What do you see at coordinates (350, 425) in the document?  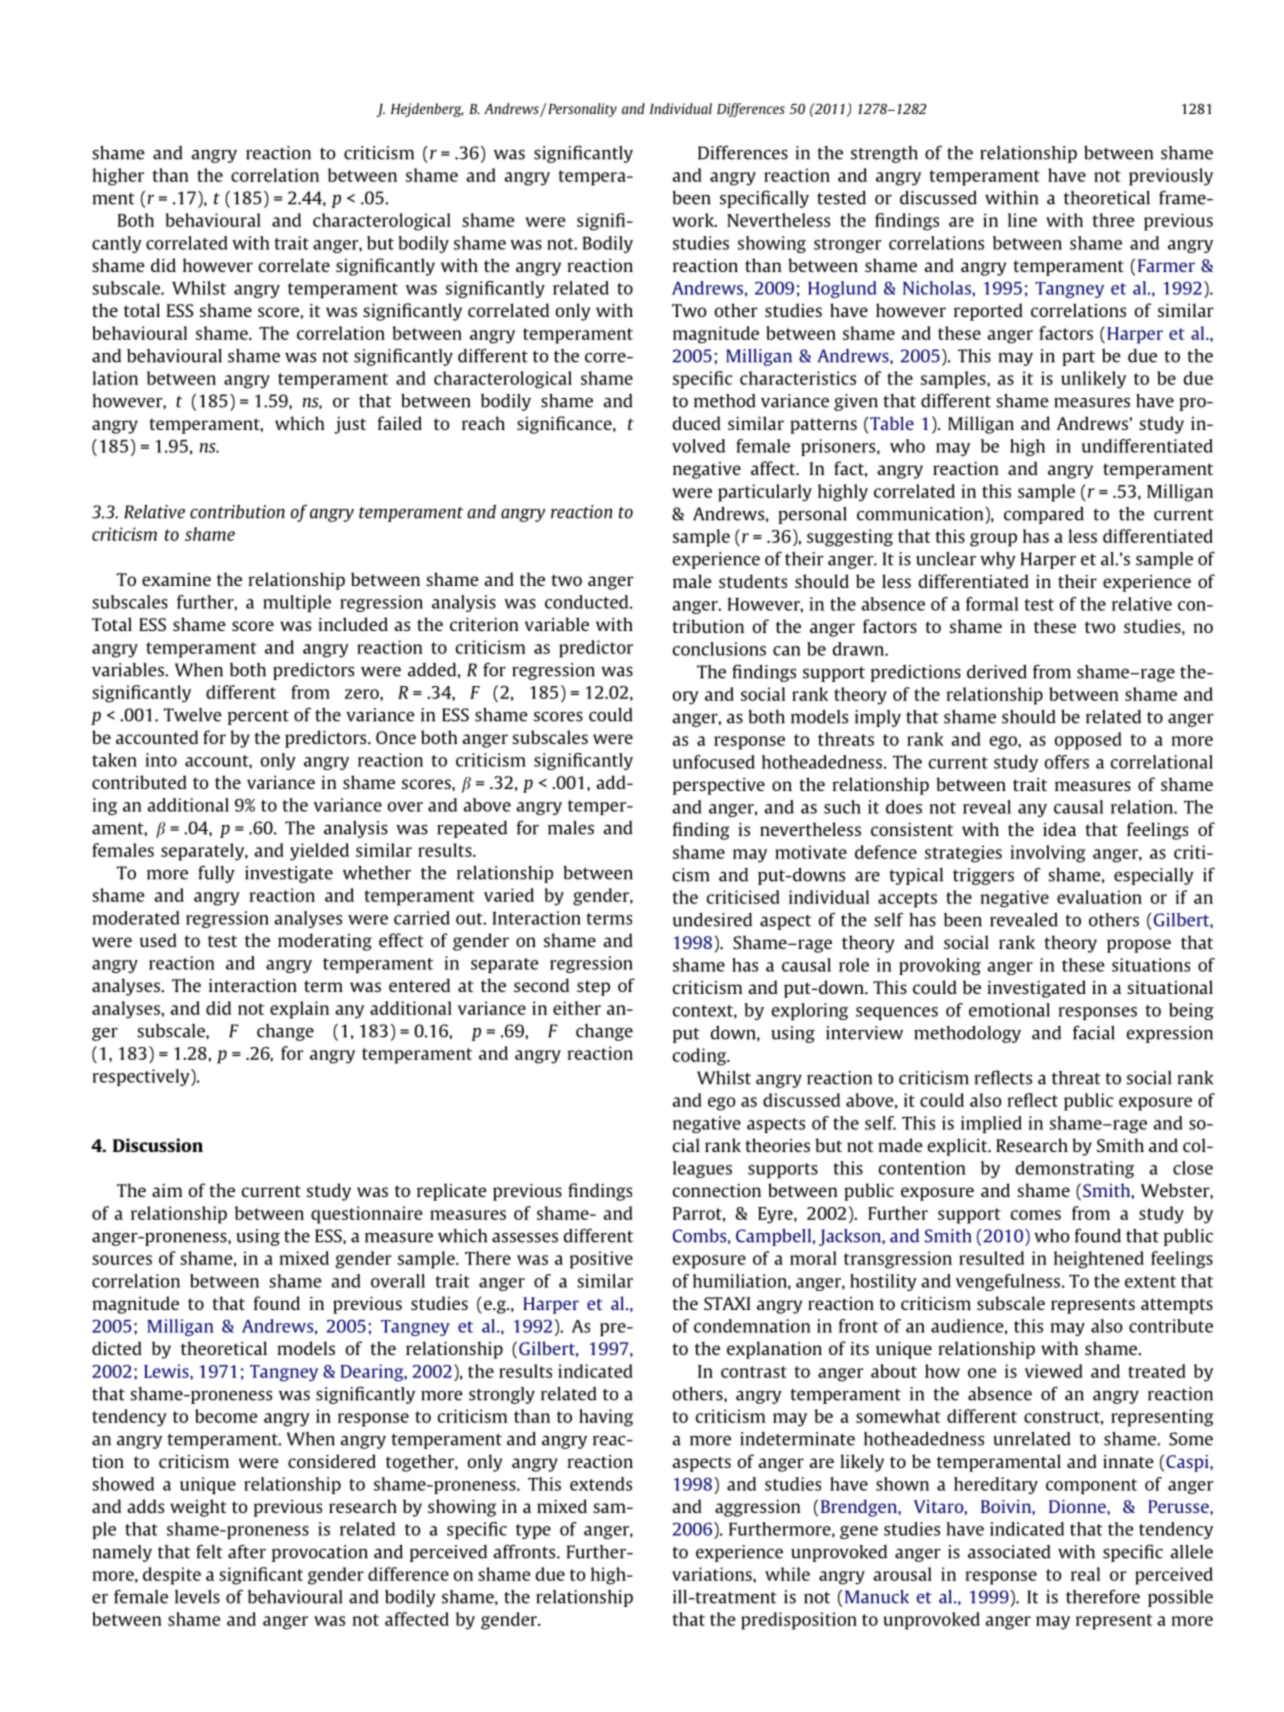 I see `just` at bounding box center [350, 425].
